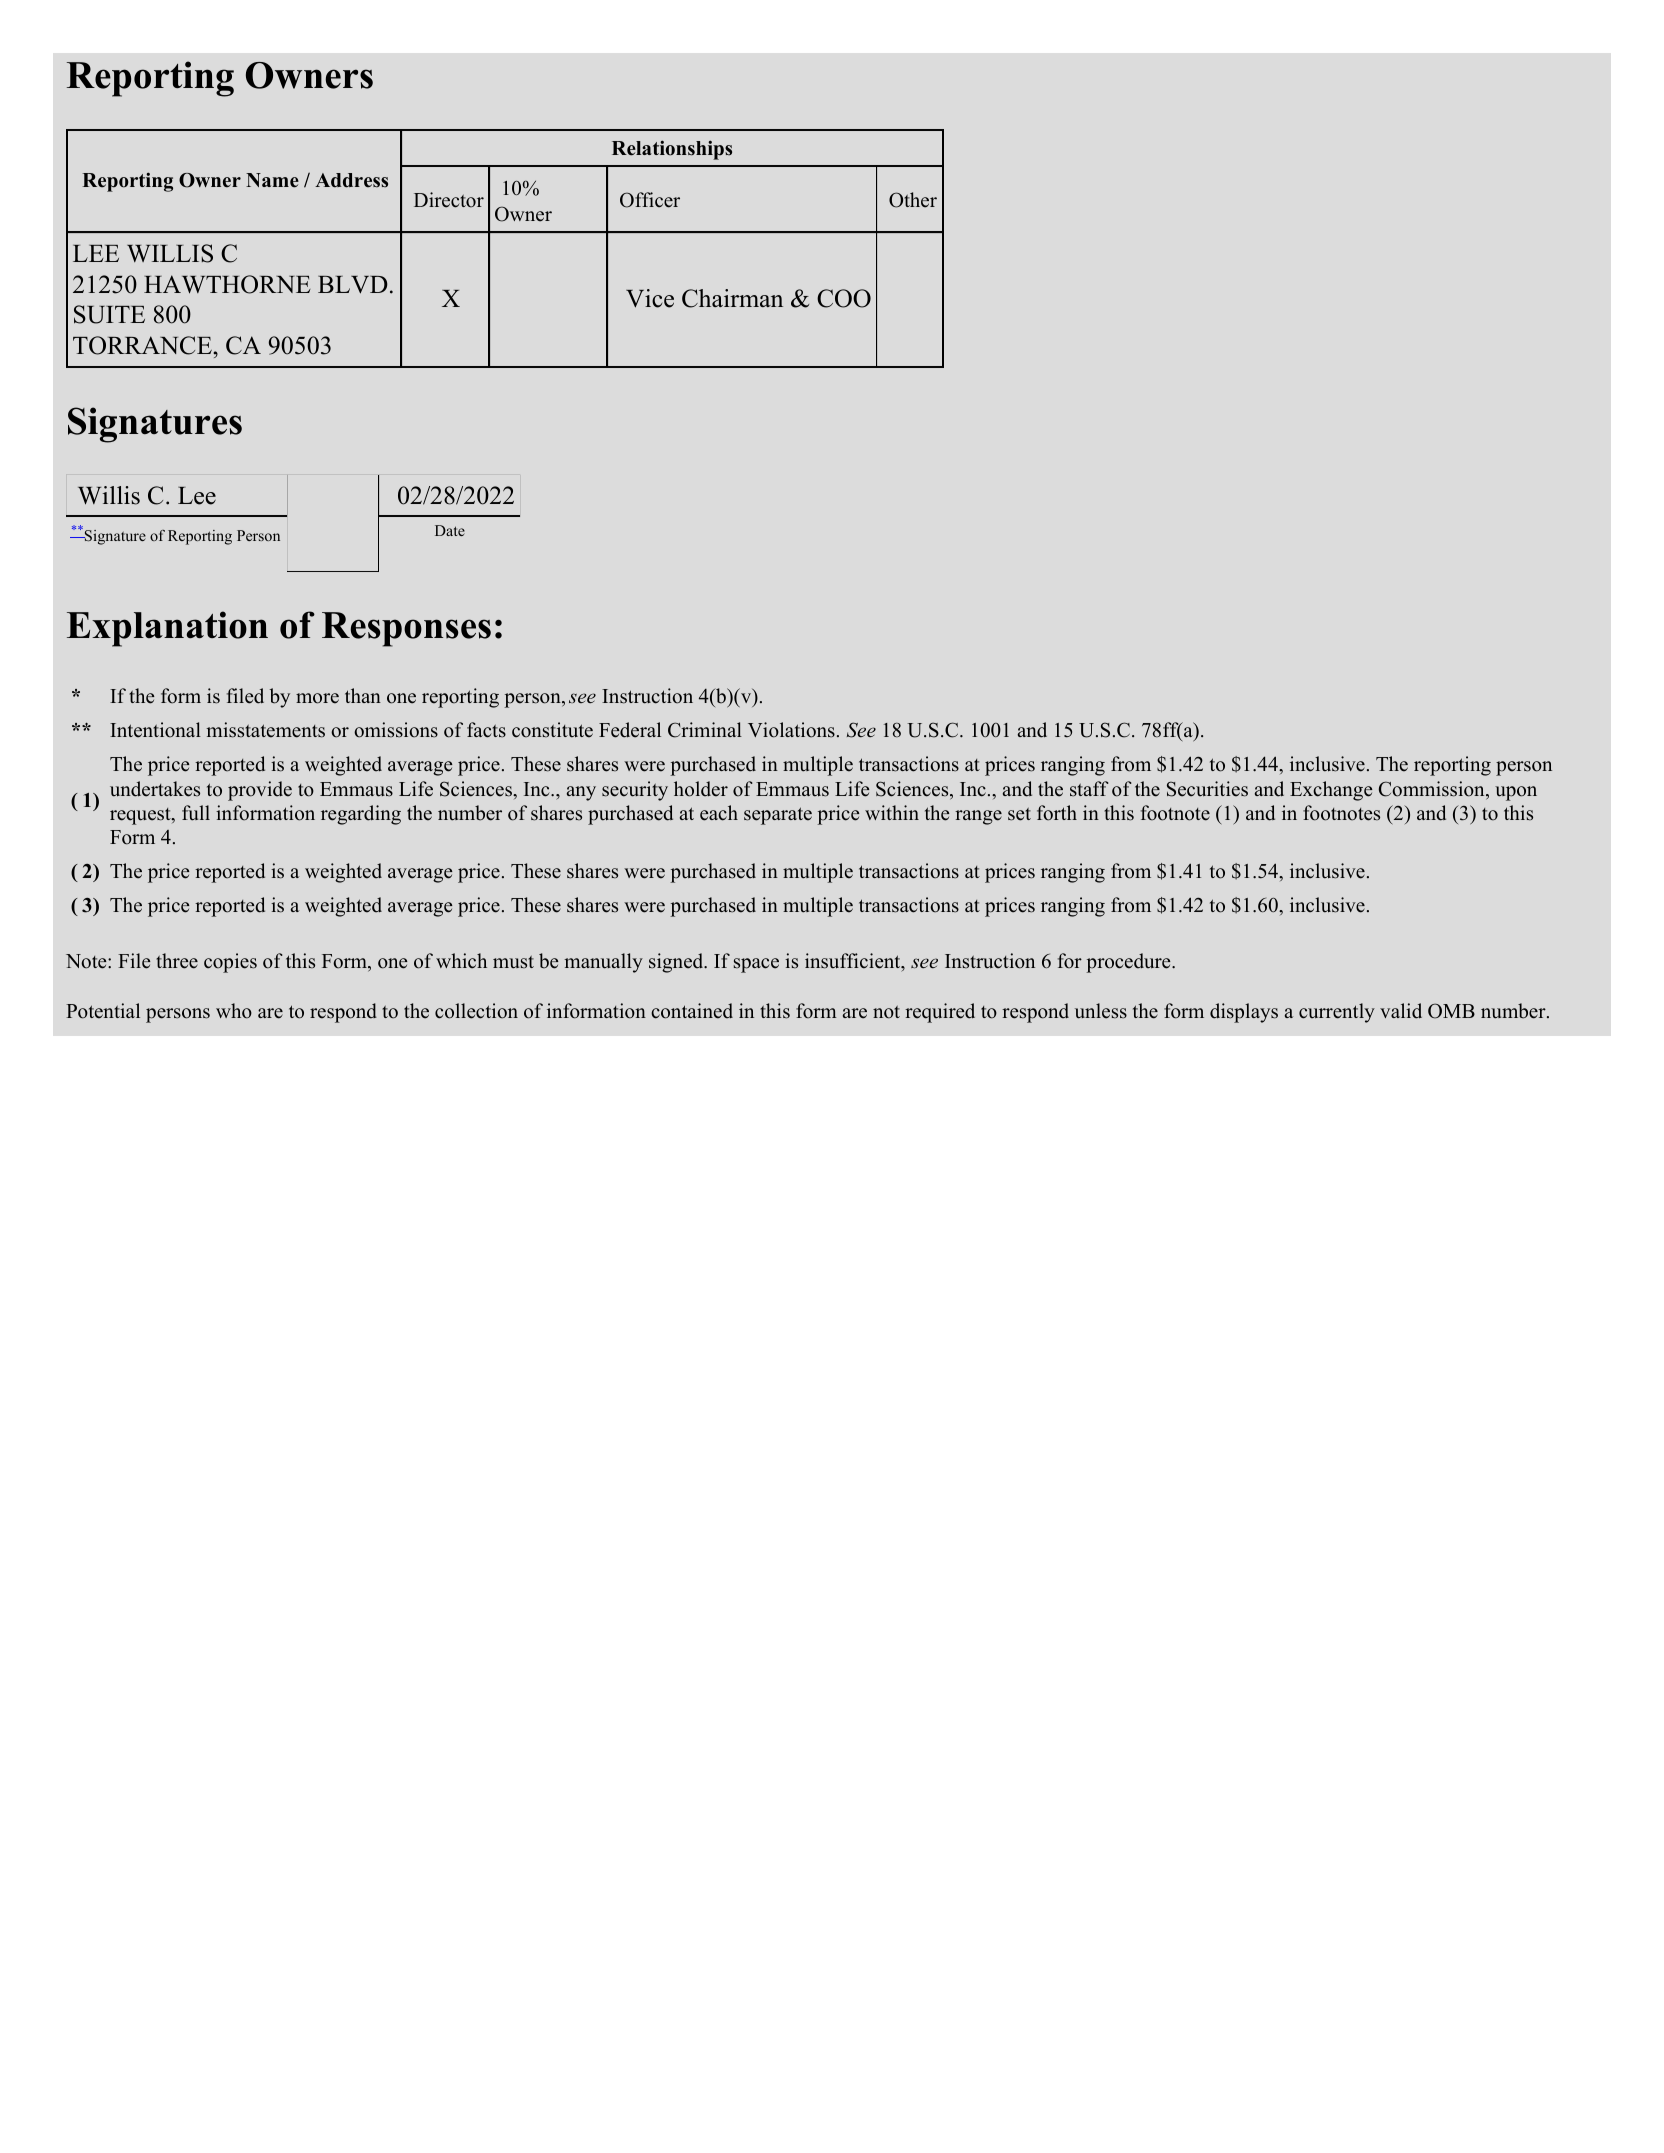 This screenshot has height=2153, width=1664. What do you see at coordinates (272, 180) in the screenshot?
I see `Name` at bounding box center [272, 180].
